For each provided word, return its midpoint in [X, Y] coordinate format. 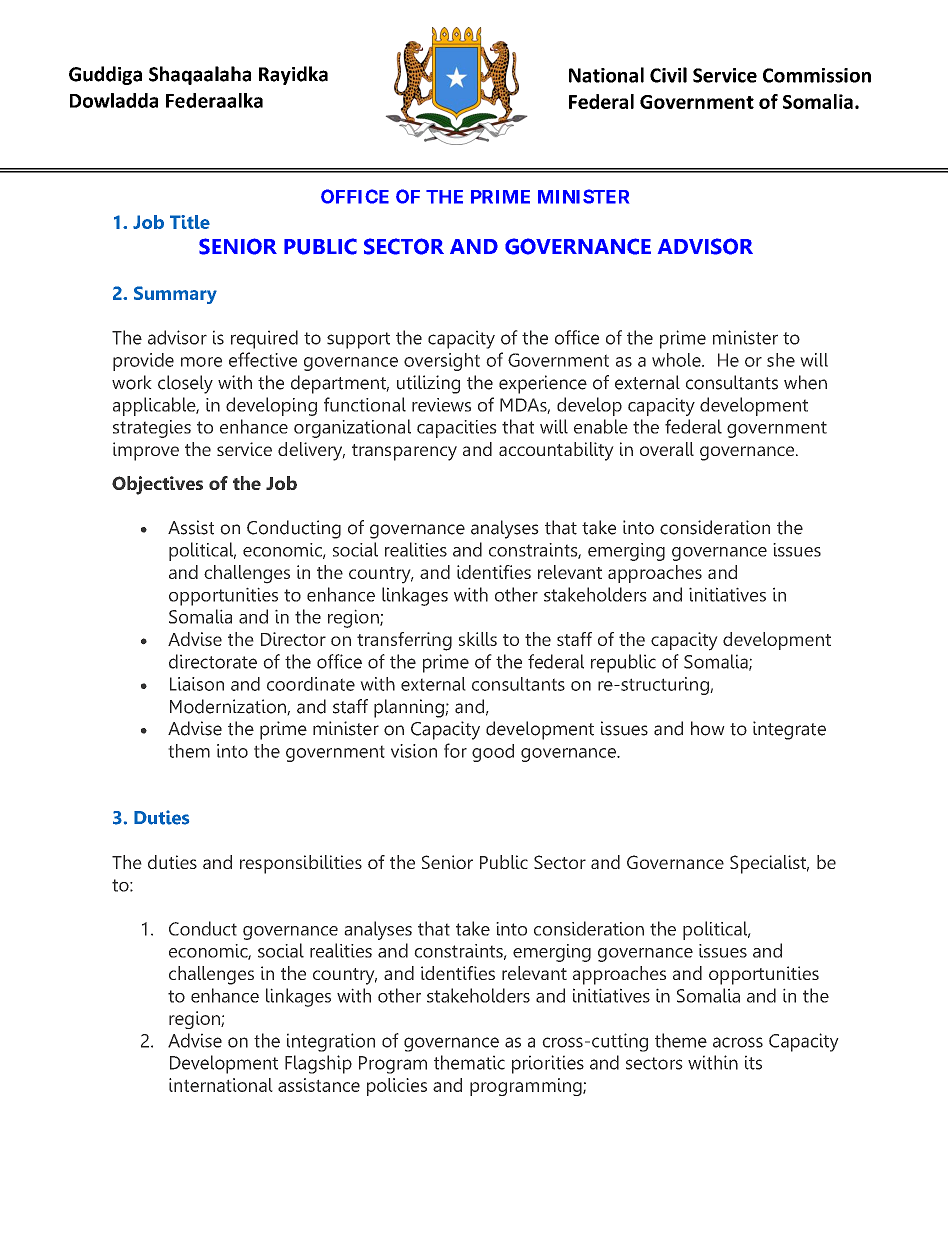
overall [667, 449]
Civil [668, 75]
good [493, 753]
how [708, 728]
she [781, 360]
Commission [817, 75]
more [201, 362]
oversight [442, 362]
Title [190, 222]
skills [478, 639]
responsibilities [301, 864]
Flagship [318, 1064]
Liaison [197, 684]
